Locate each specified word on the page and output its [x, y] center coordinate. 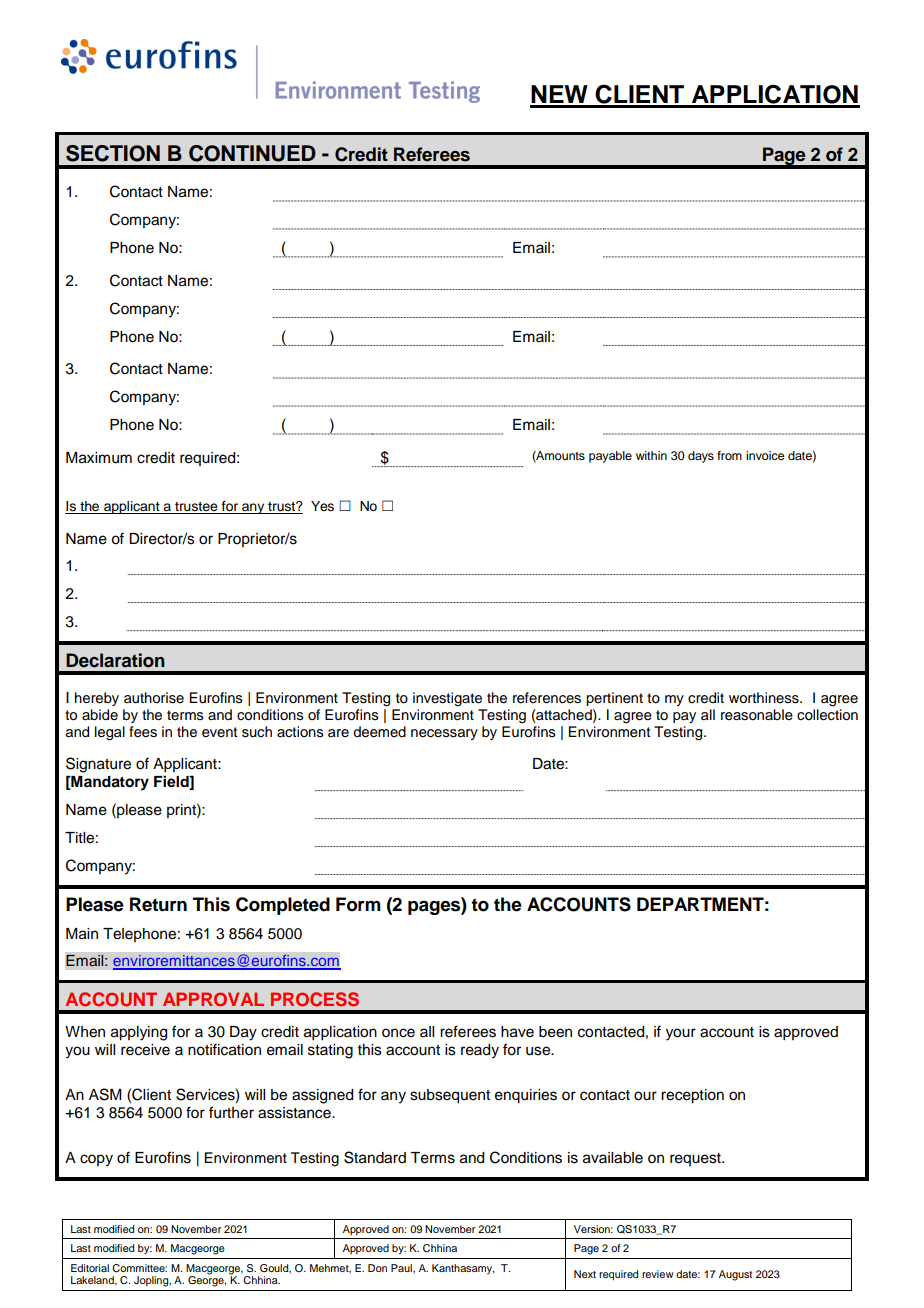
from [729, 455]
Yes [322, 506]
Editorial [90, 1268]
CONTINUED [252, 153]
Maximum [99, 458]
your [681, 1034]
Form [358, 904]
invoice [765, 455]
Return [158, 904]
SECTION [113, 153]
